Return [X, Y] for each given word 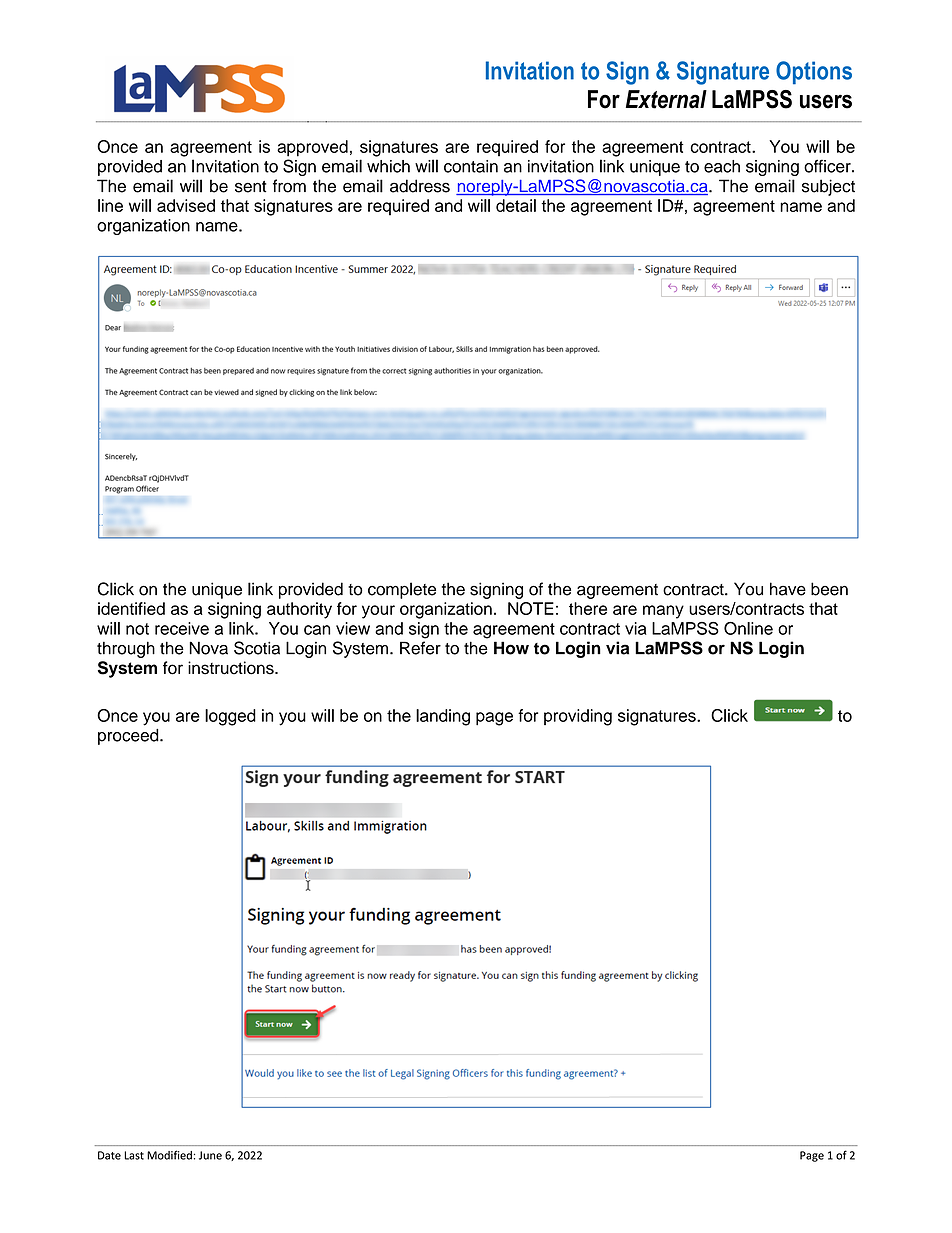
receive [182, 628]
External [666, 99]
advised [186, 205]
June [210, 1155]
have [788, 589]
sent [250, 187]
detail [516, 205]
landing [443, 717]
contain [471, 166]
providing [578, 717]
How [511, 648]
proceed [129, 737]
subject [828, 187]
